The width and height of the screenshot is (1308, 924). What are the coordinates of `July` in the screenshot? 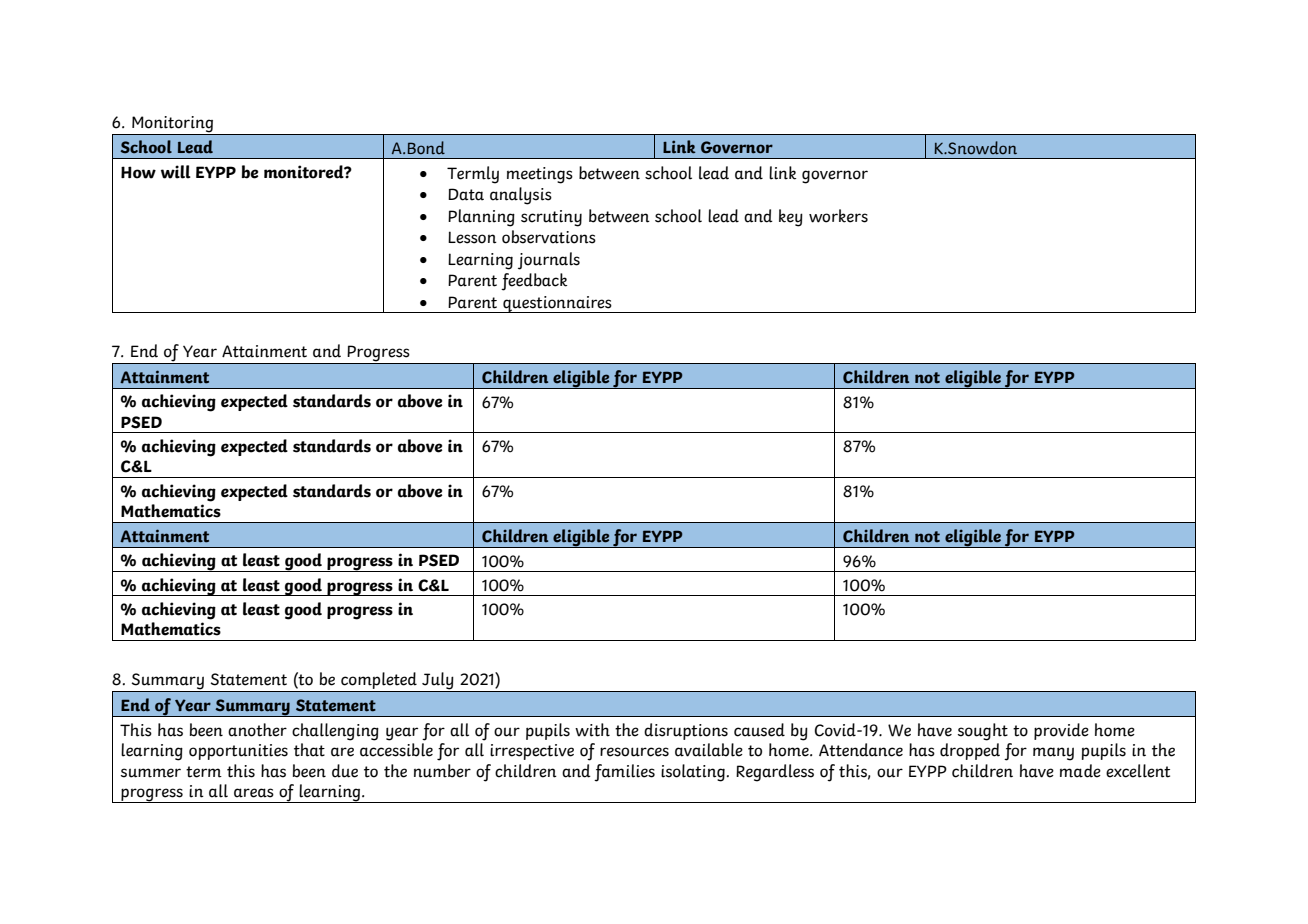 It's located at (438, 682).
